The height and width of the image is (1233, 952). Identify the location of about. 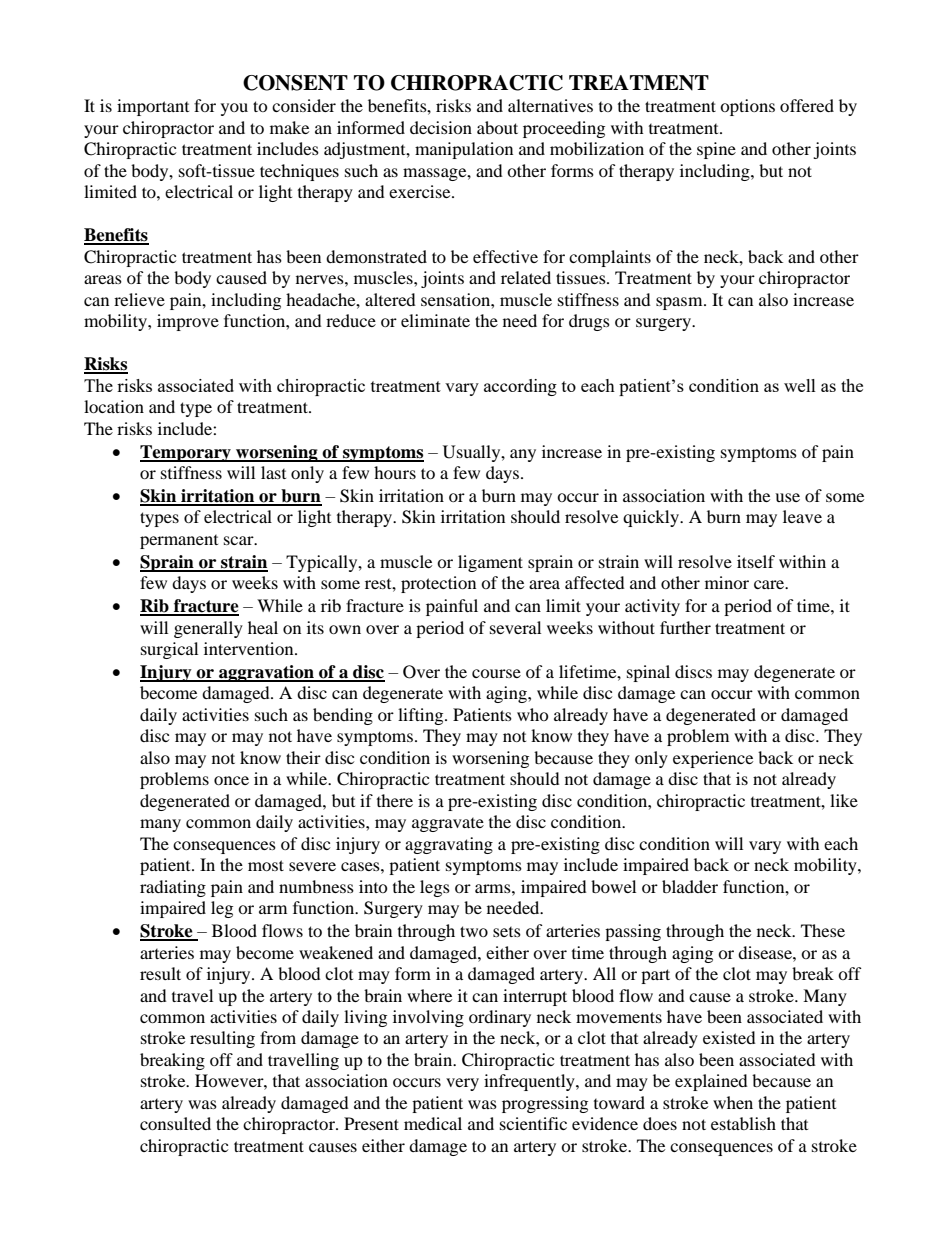
(497, 127).
